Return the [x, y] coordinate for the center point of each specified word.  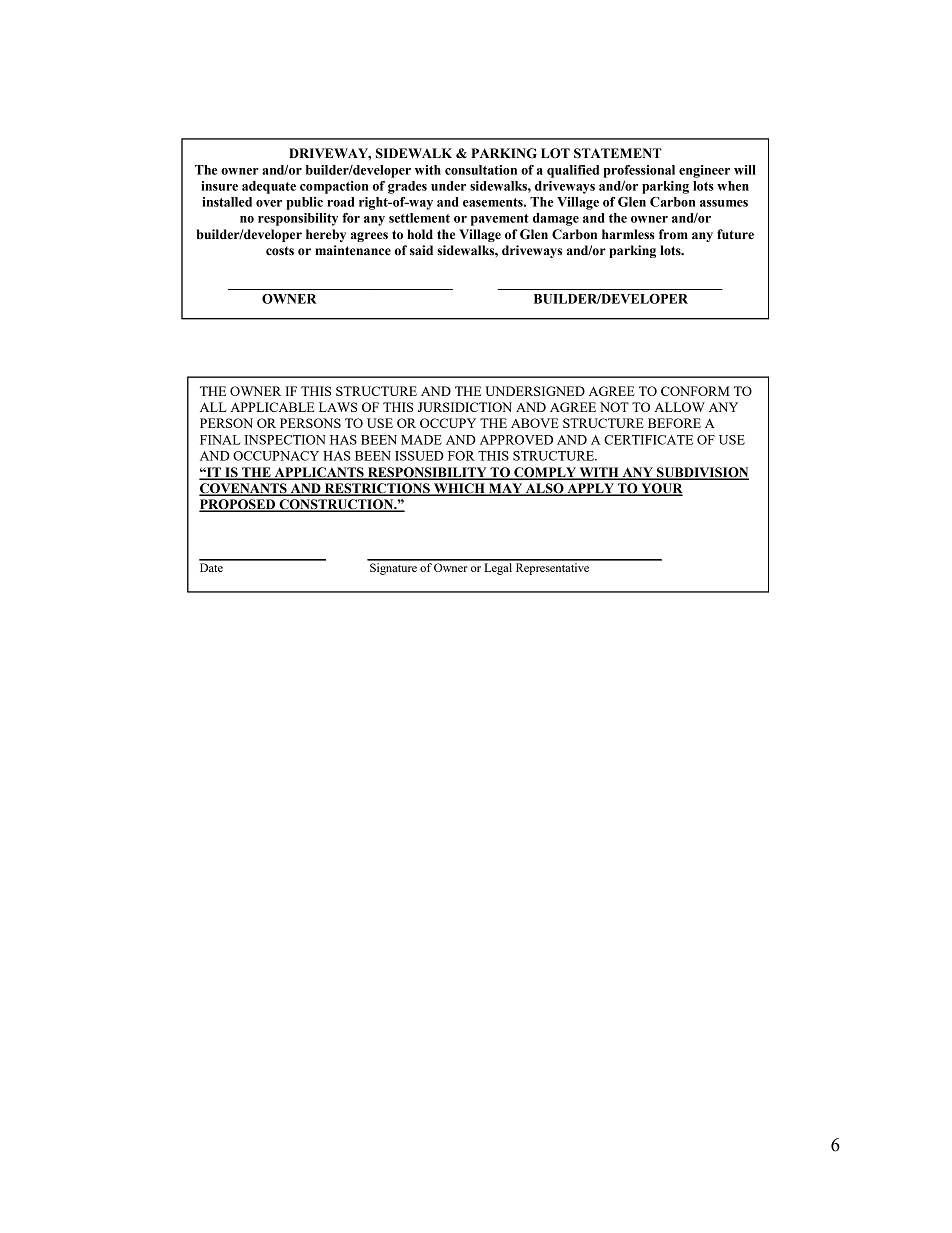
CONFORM [695, 391]
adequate [269, 187]
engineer [704, 171]
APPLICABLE [272, 407]
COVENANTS [244, 489]
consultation [481, 170]
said [421, 250]
